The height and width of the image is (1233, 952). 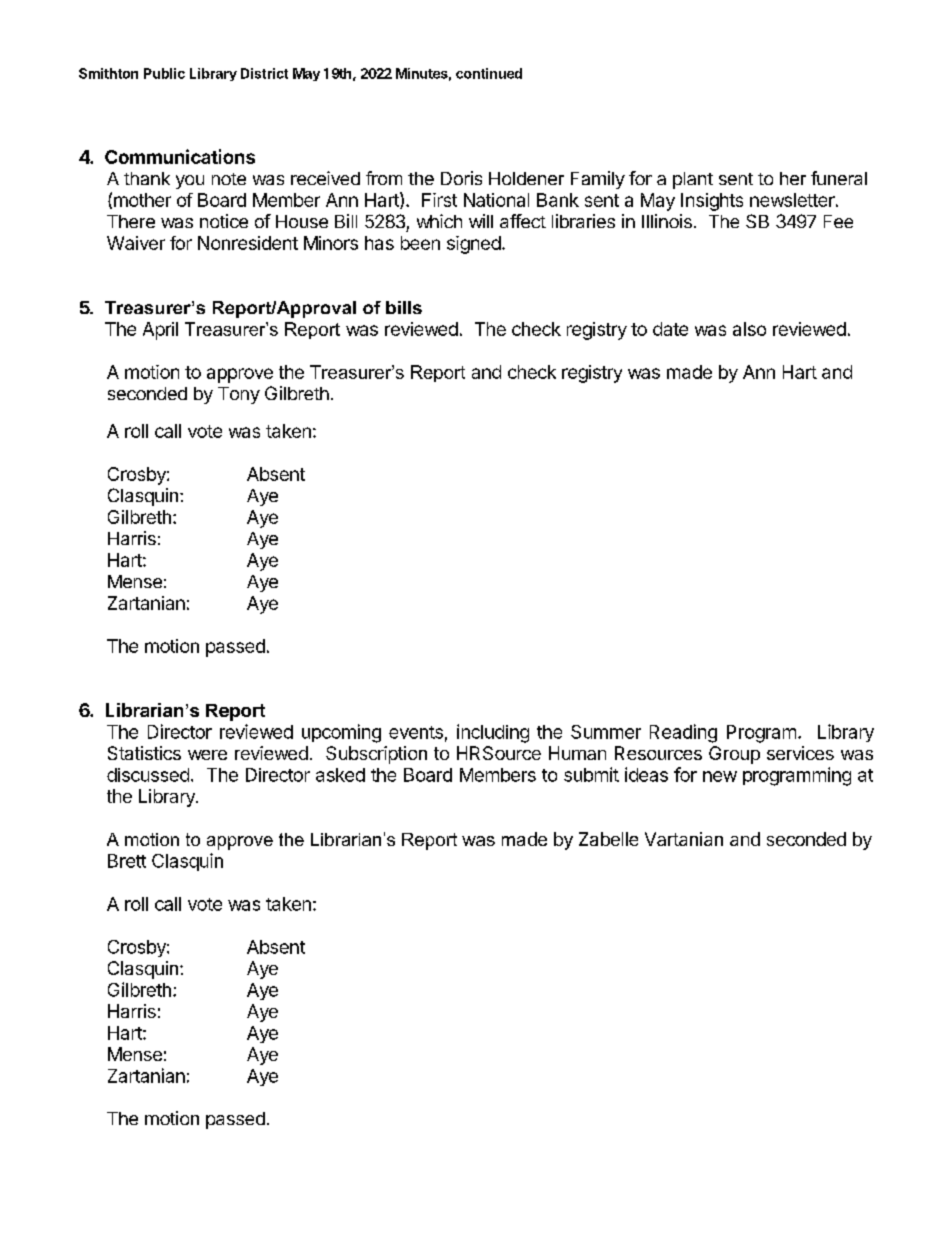 I want to click on also, so click(x=749, y=329).
